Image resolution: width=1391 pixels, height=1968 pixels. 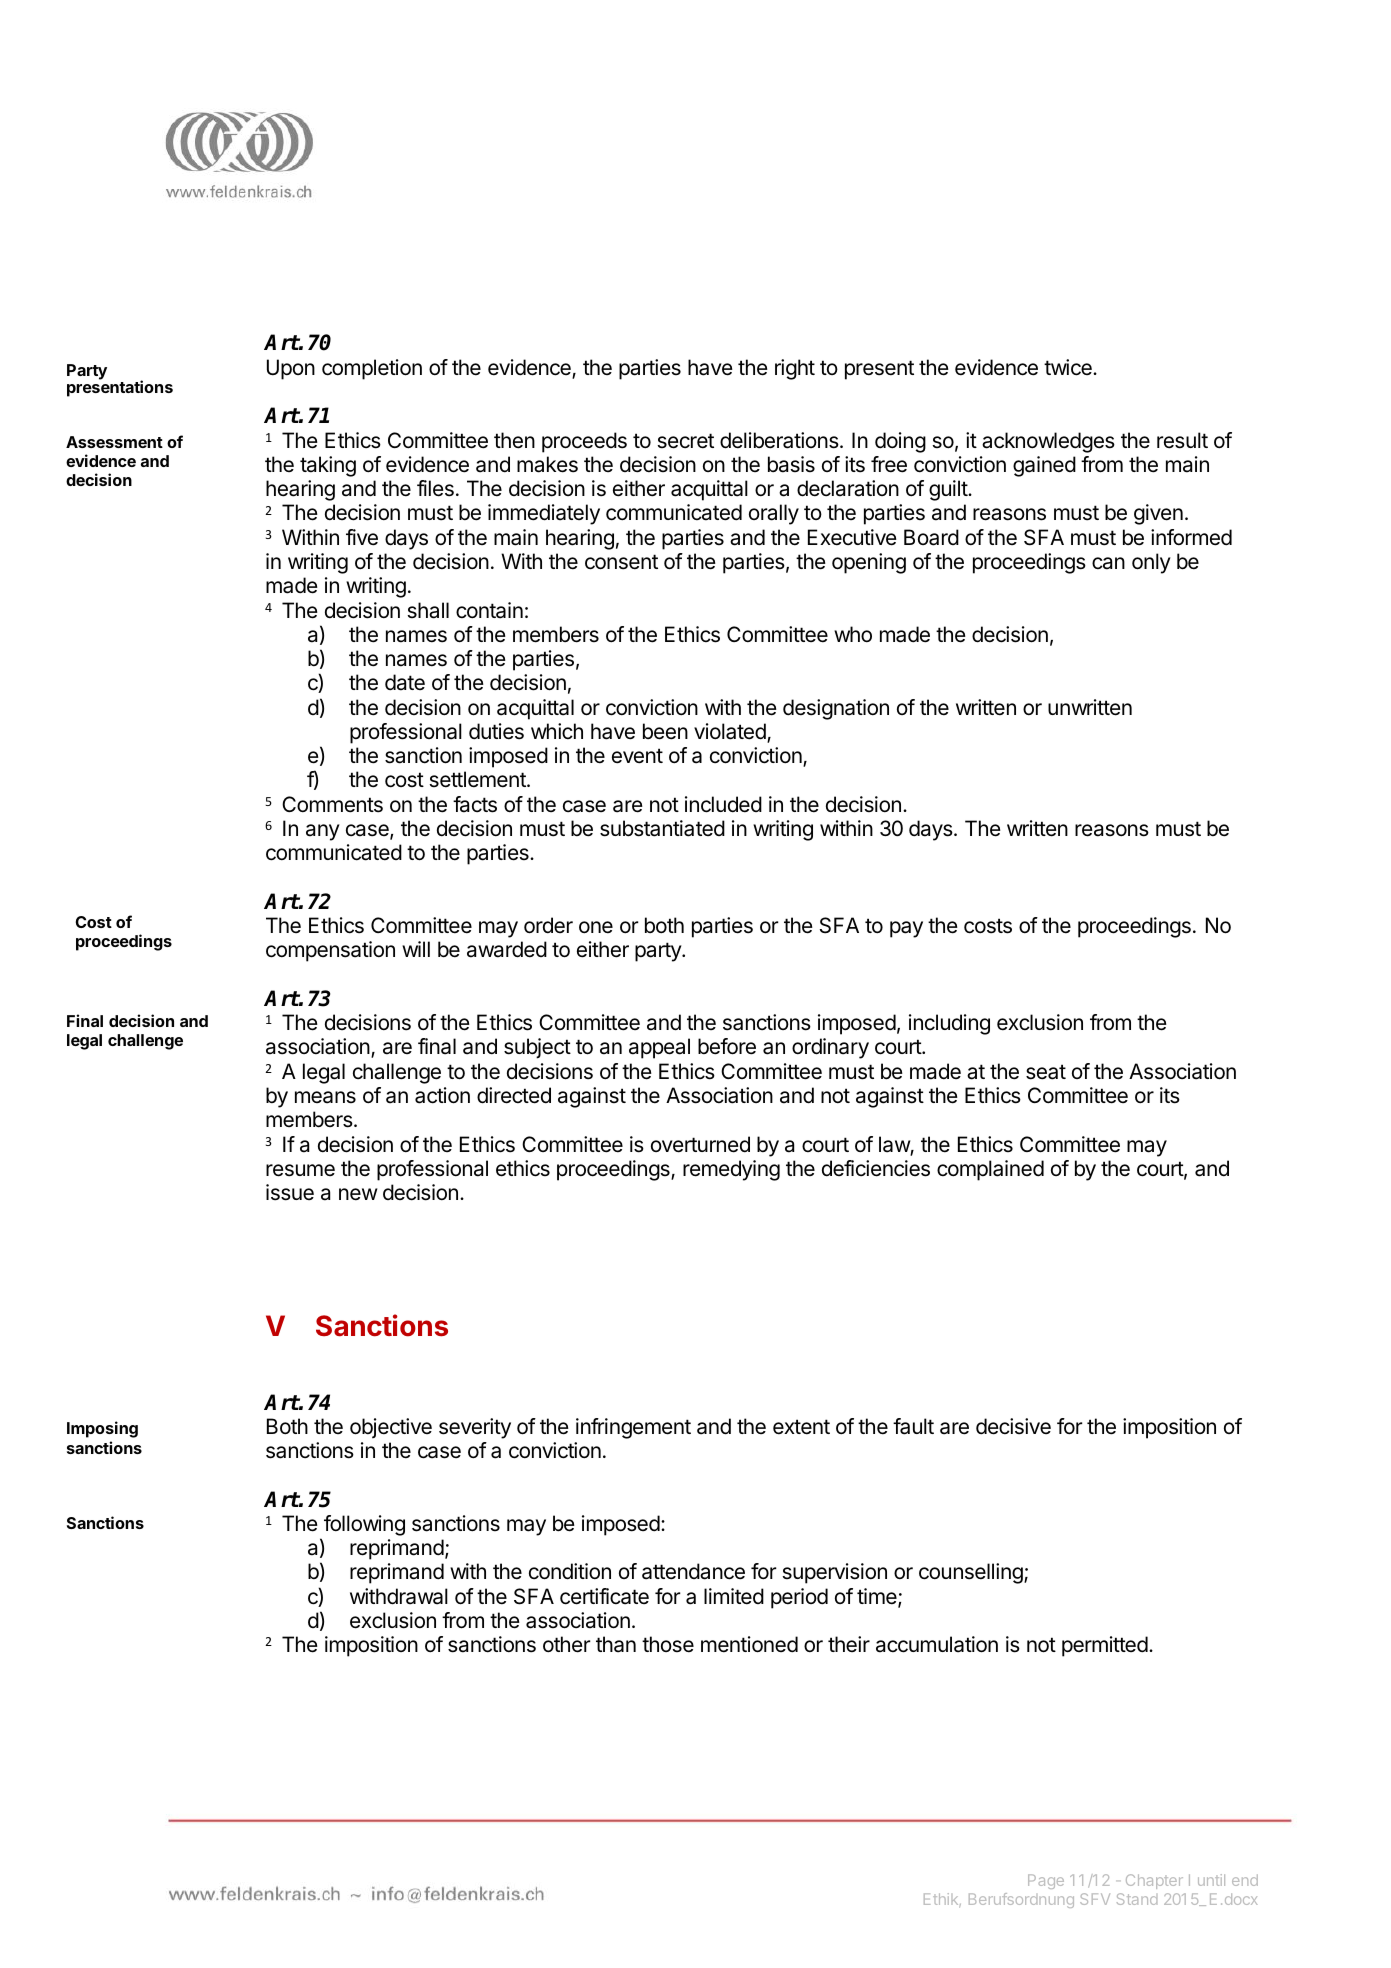 What do you see at coordinates (332, 804) in the screenshot?
I see `Comments` at bounding box center [332, 804].
